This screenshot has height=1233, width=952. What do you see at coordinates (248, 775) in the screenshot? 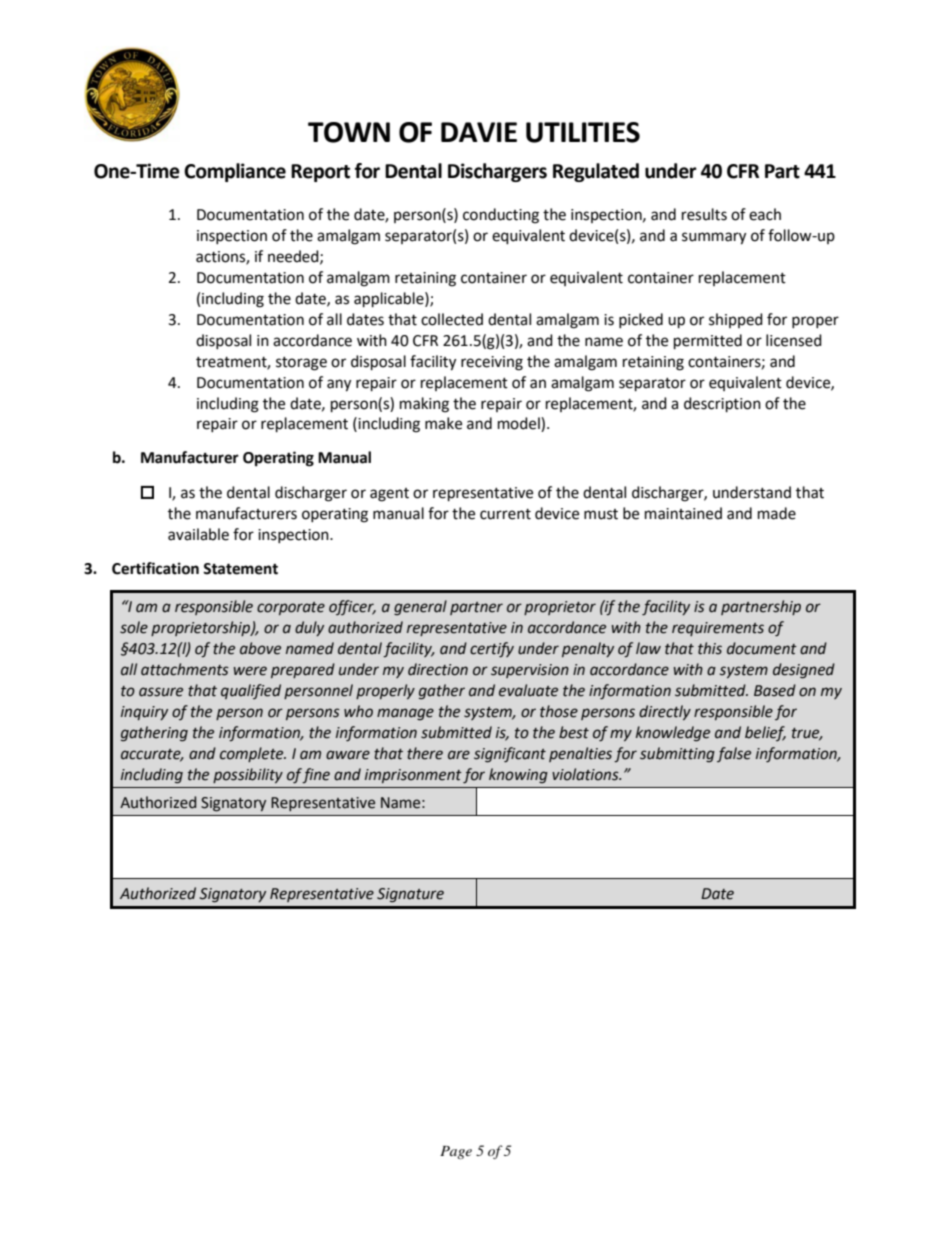
I see `possibility` at bounding box center [248, 775].
